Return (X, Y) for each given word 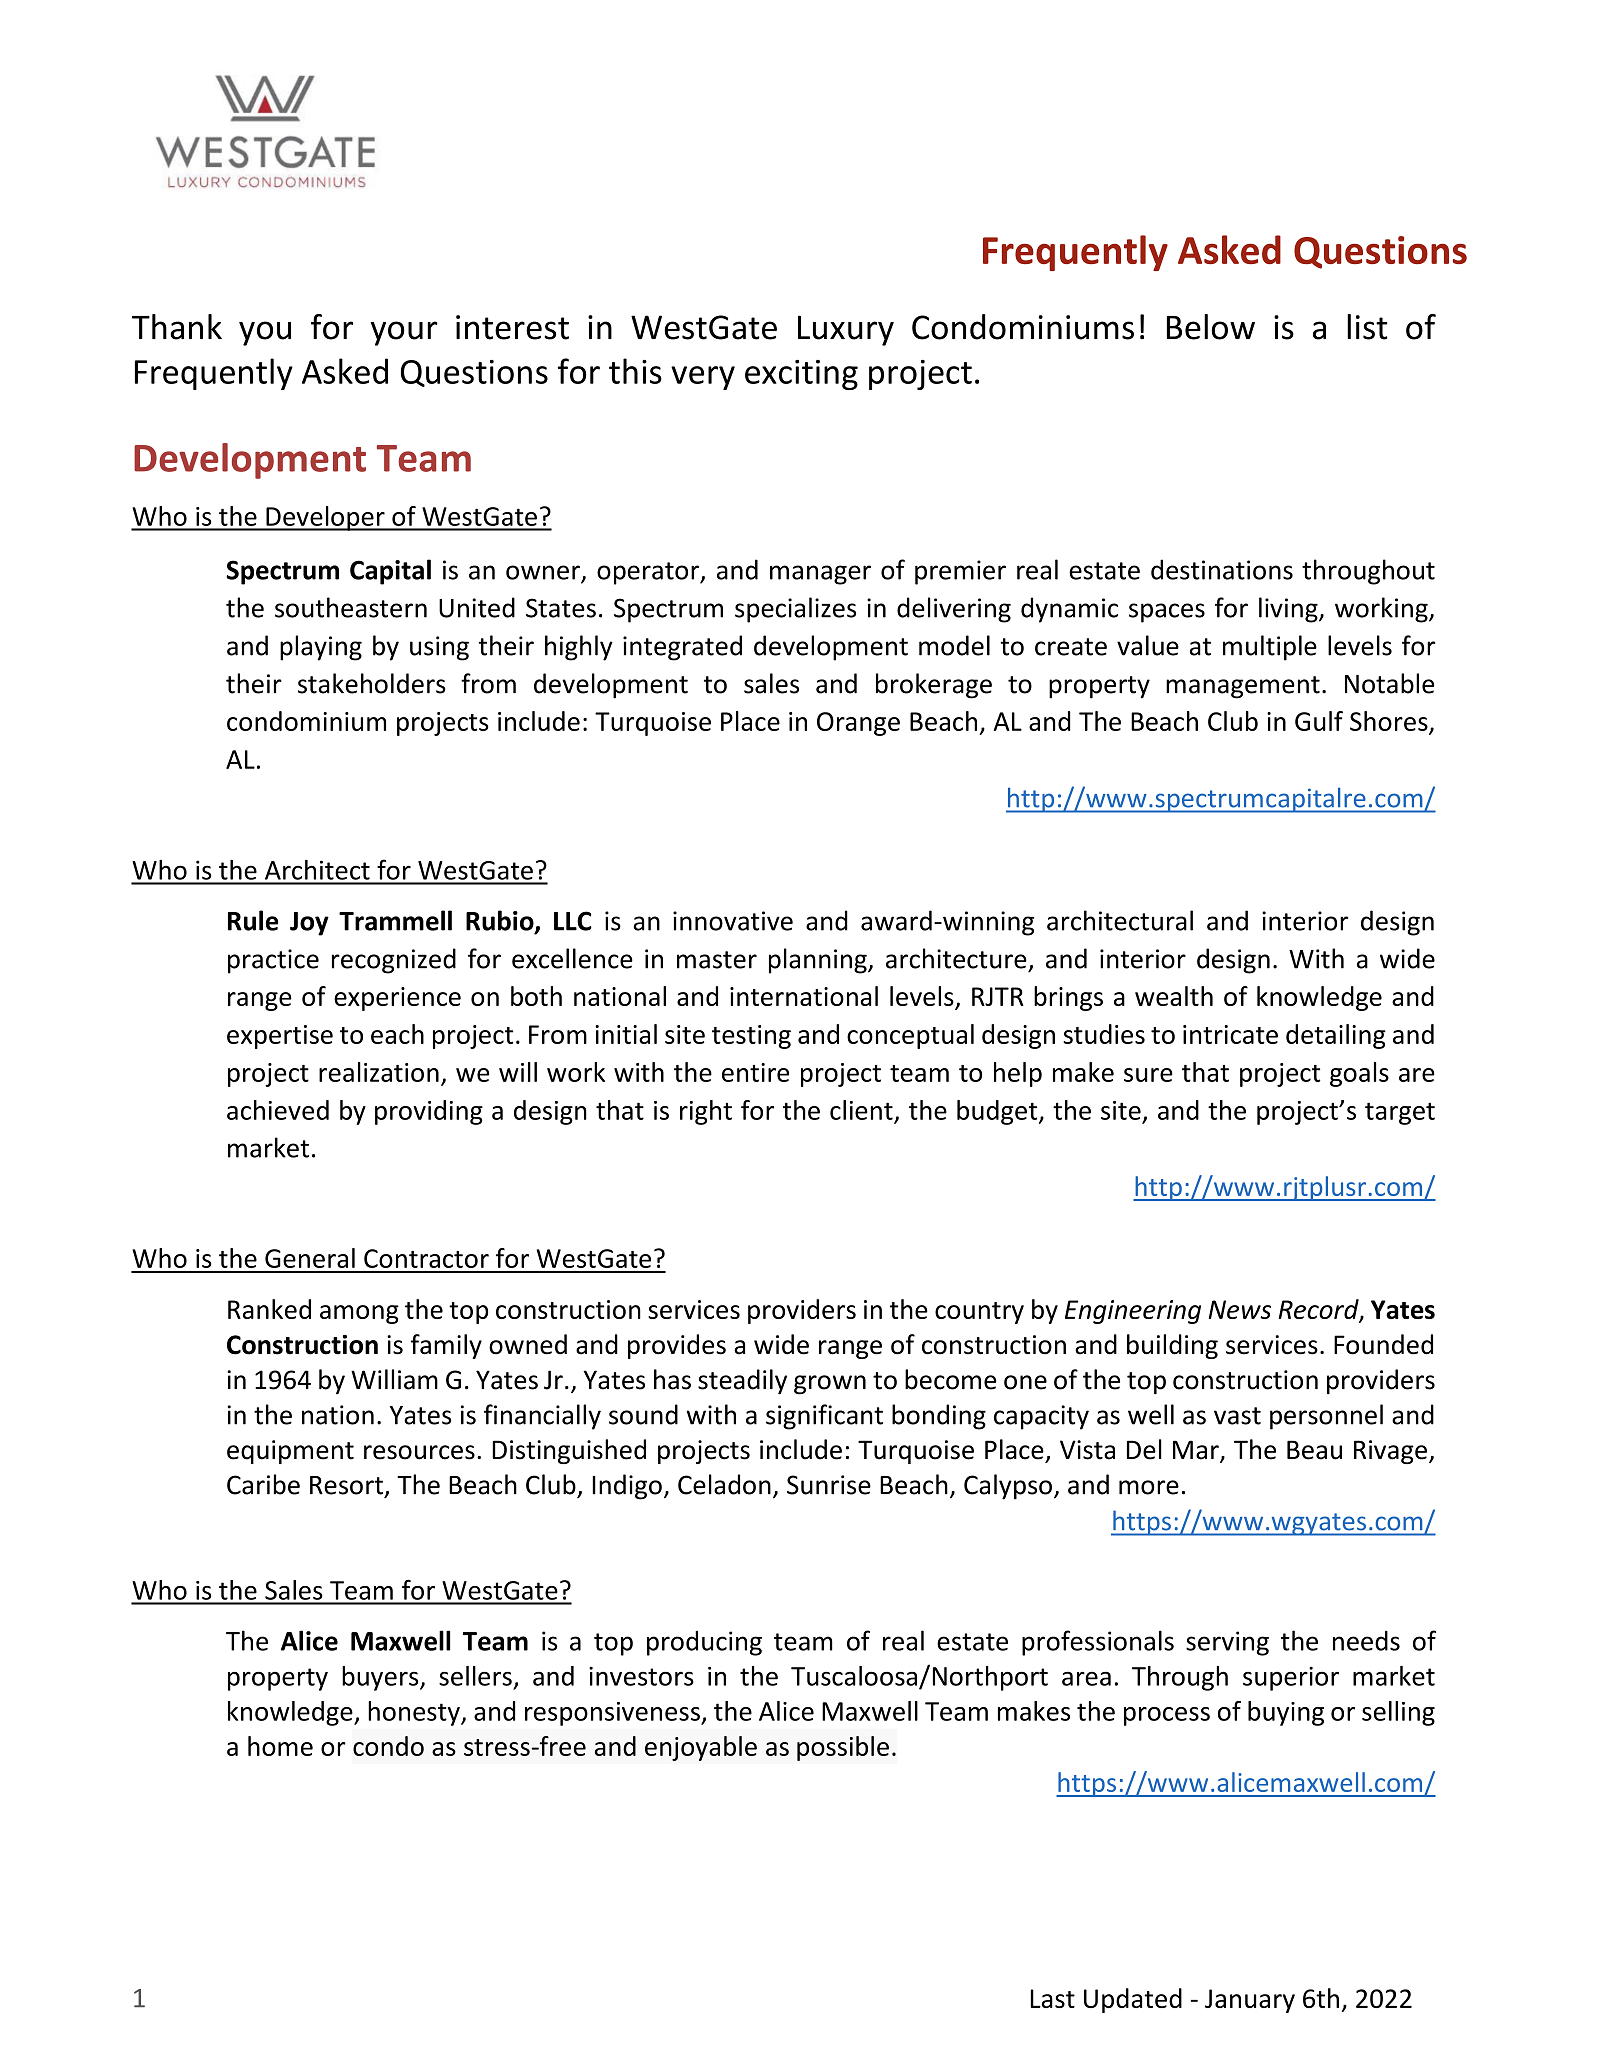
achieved (278, 1110)
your (404, 333)
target (1400, 1113)
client (861, 1110)
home (280, 1746)
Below (1211, 327)
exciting (801, 375)
